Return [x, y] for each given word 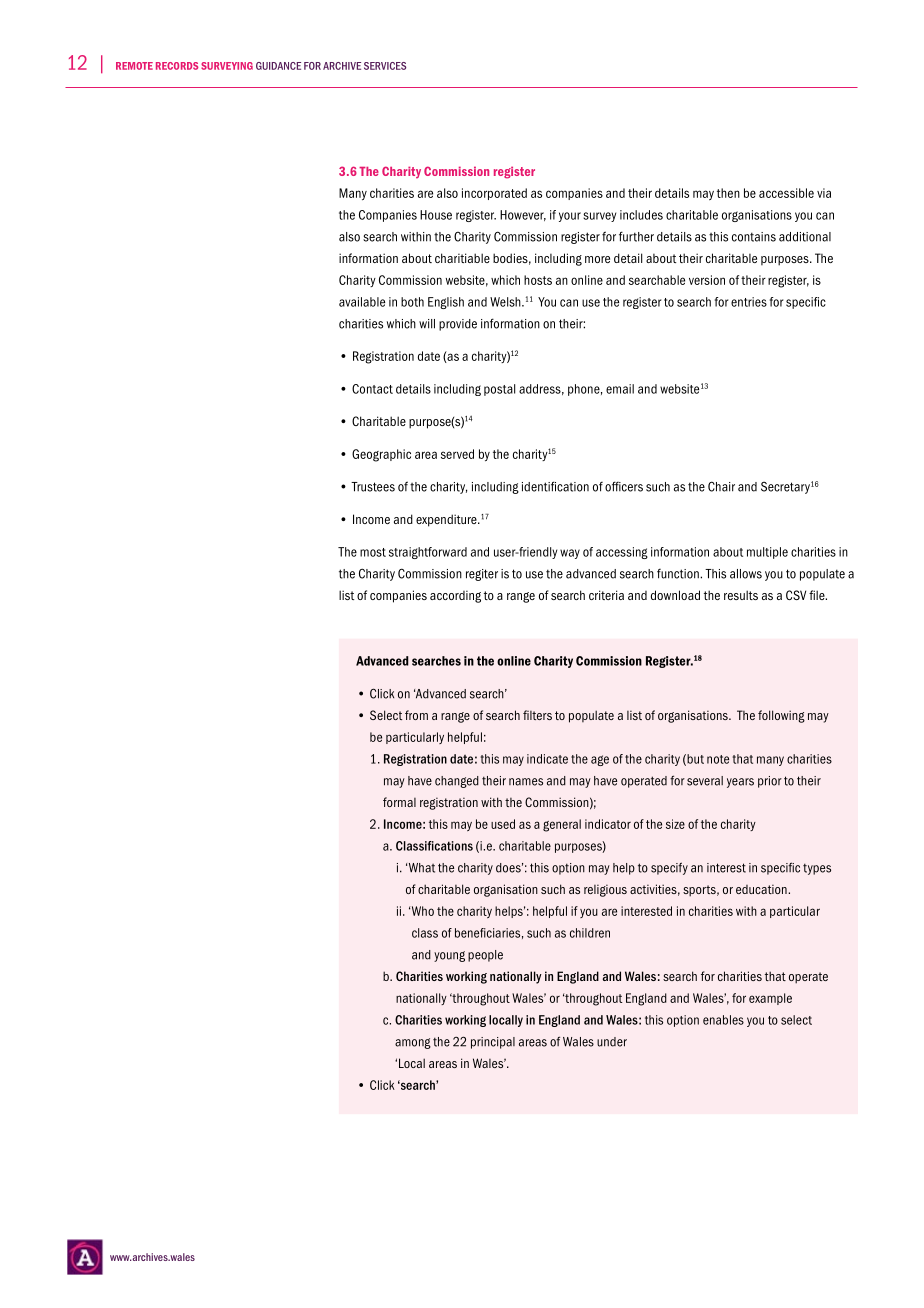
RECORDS [177, 66]
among [413, 1043]
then [728, 193]
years [740, 783]
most [373, 552]
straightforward [428, 553]
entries [749, 302]
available [362, 302]
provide [458, 325]
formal [399, 802]
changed [457, 782]
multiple [767, 553]
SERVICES [385, 66]
